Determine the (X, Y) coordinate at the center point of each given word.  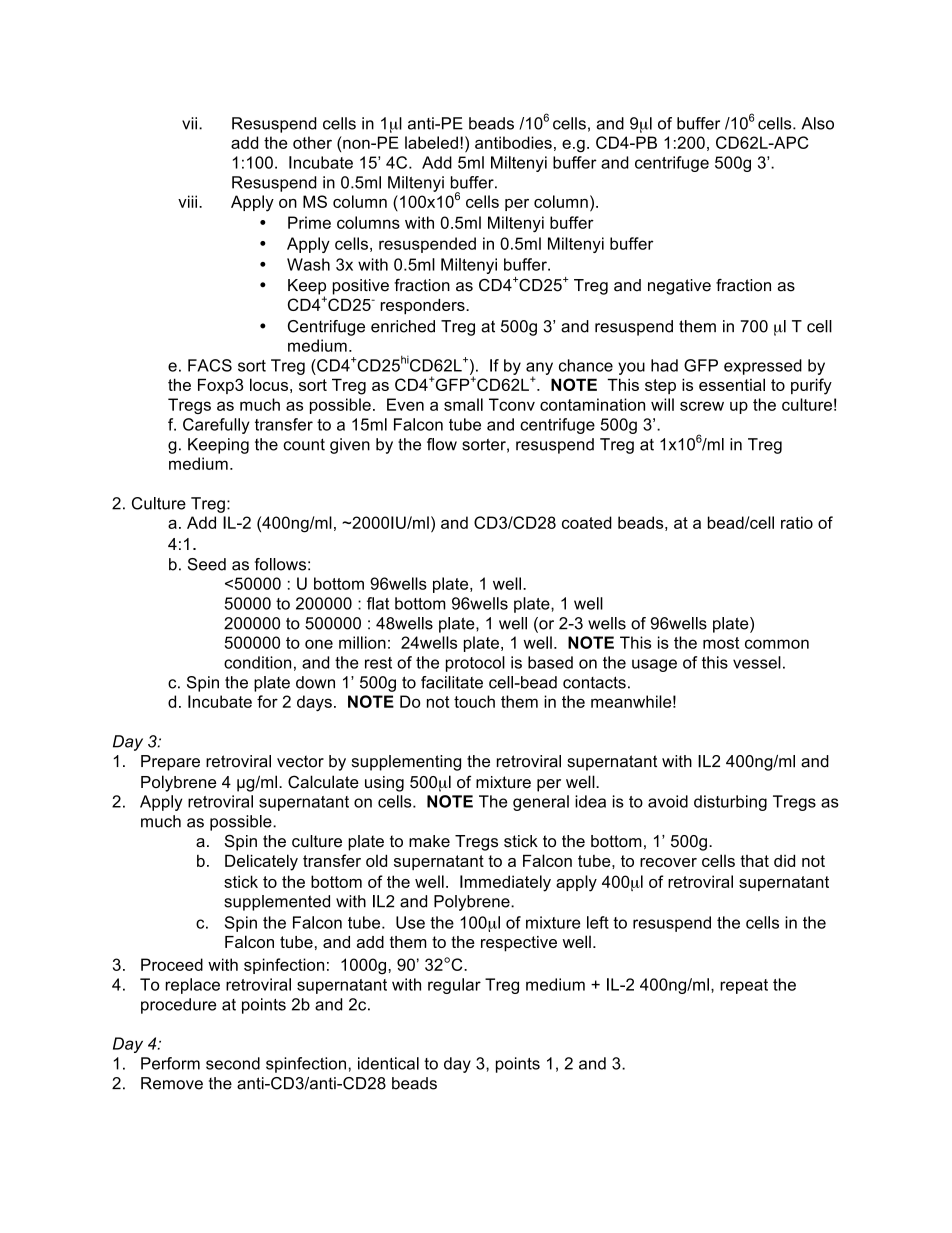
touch (474, 701)
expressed (763, 367)
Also (818, 123)
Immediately (505, 883)
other (312, 142)
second (233, 1063)
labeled (431, 142)
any (539, 369)
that (754, 861)
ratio (797, 522)
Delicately (261, 862)
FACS (210, 365)
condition (257, 662)
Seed (207, 564)
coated (587, 522)
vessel (757, 662)
